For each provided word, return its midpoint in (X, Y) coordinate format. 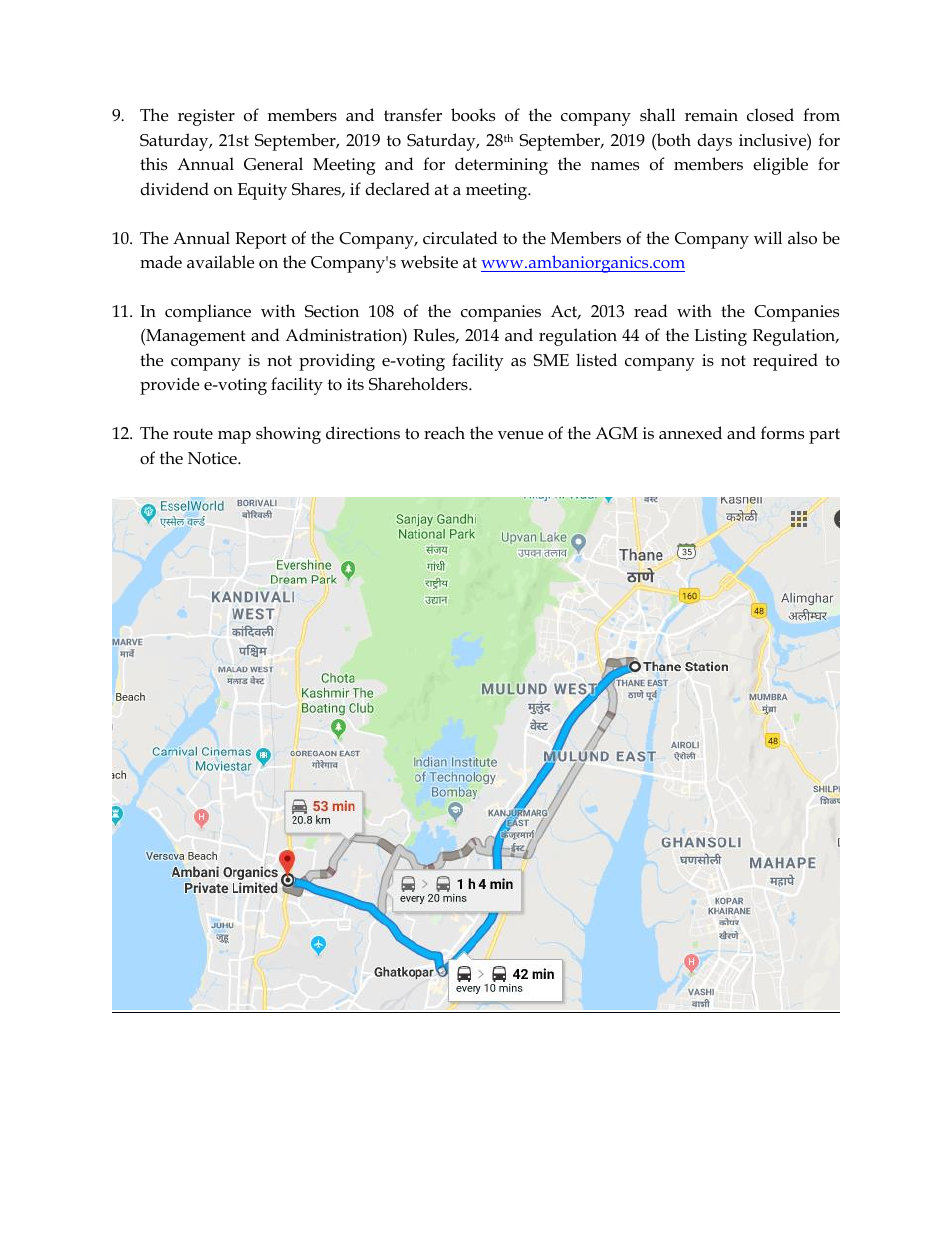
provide (169, 386)
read (651, 310)
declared (397, 189)
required (785, 362)
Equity (262, 191)
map (234, 437)
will (768, 237)
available (220, 262)
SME (551, 360)
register (206, 117)
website (429, 262)
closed (770, 115)
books (473, 115)
